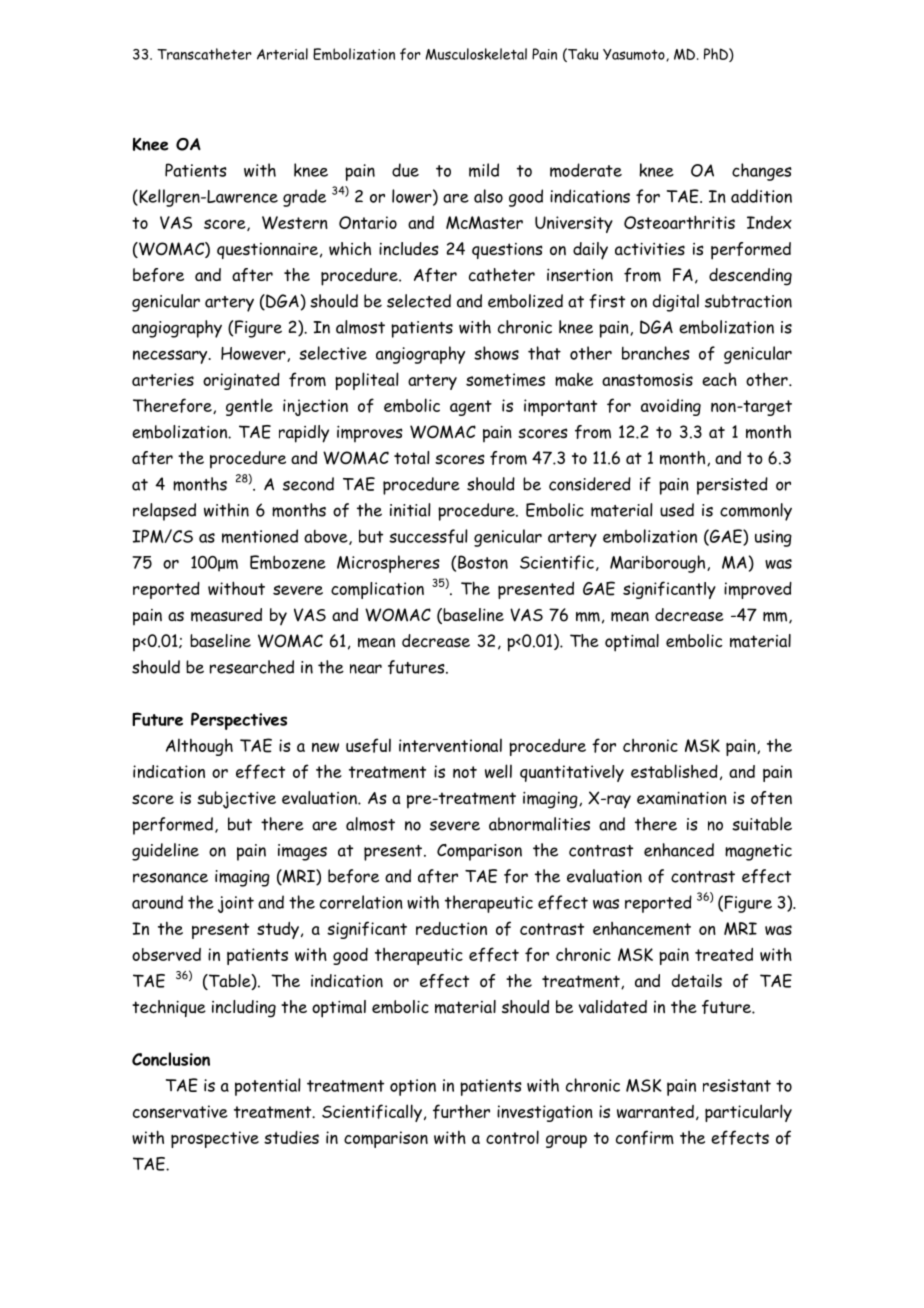 The height and width of the page is (1308, 924). Describe the element at coordinates (476, 54) in the page. I see `Musculoskeletal` at that location.
